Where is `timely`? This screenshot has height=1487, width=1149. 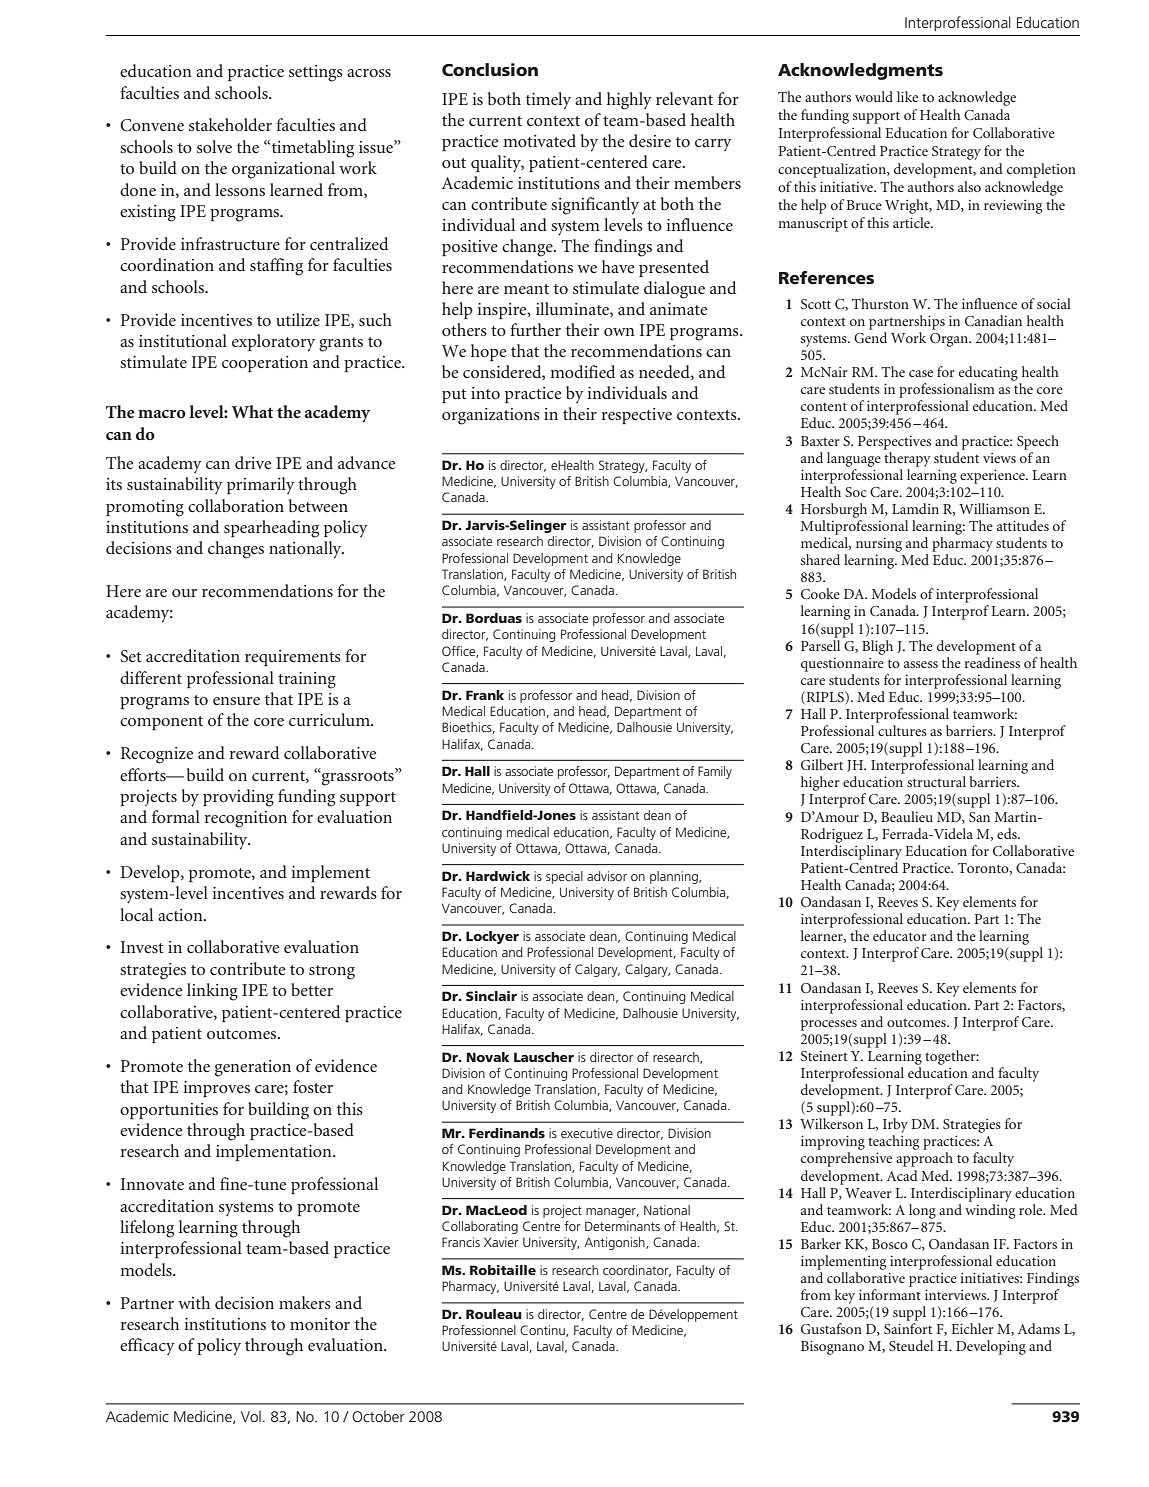 timely is located at coordinates (548, 100).
